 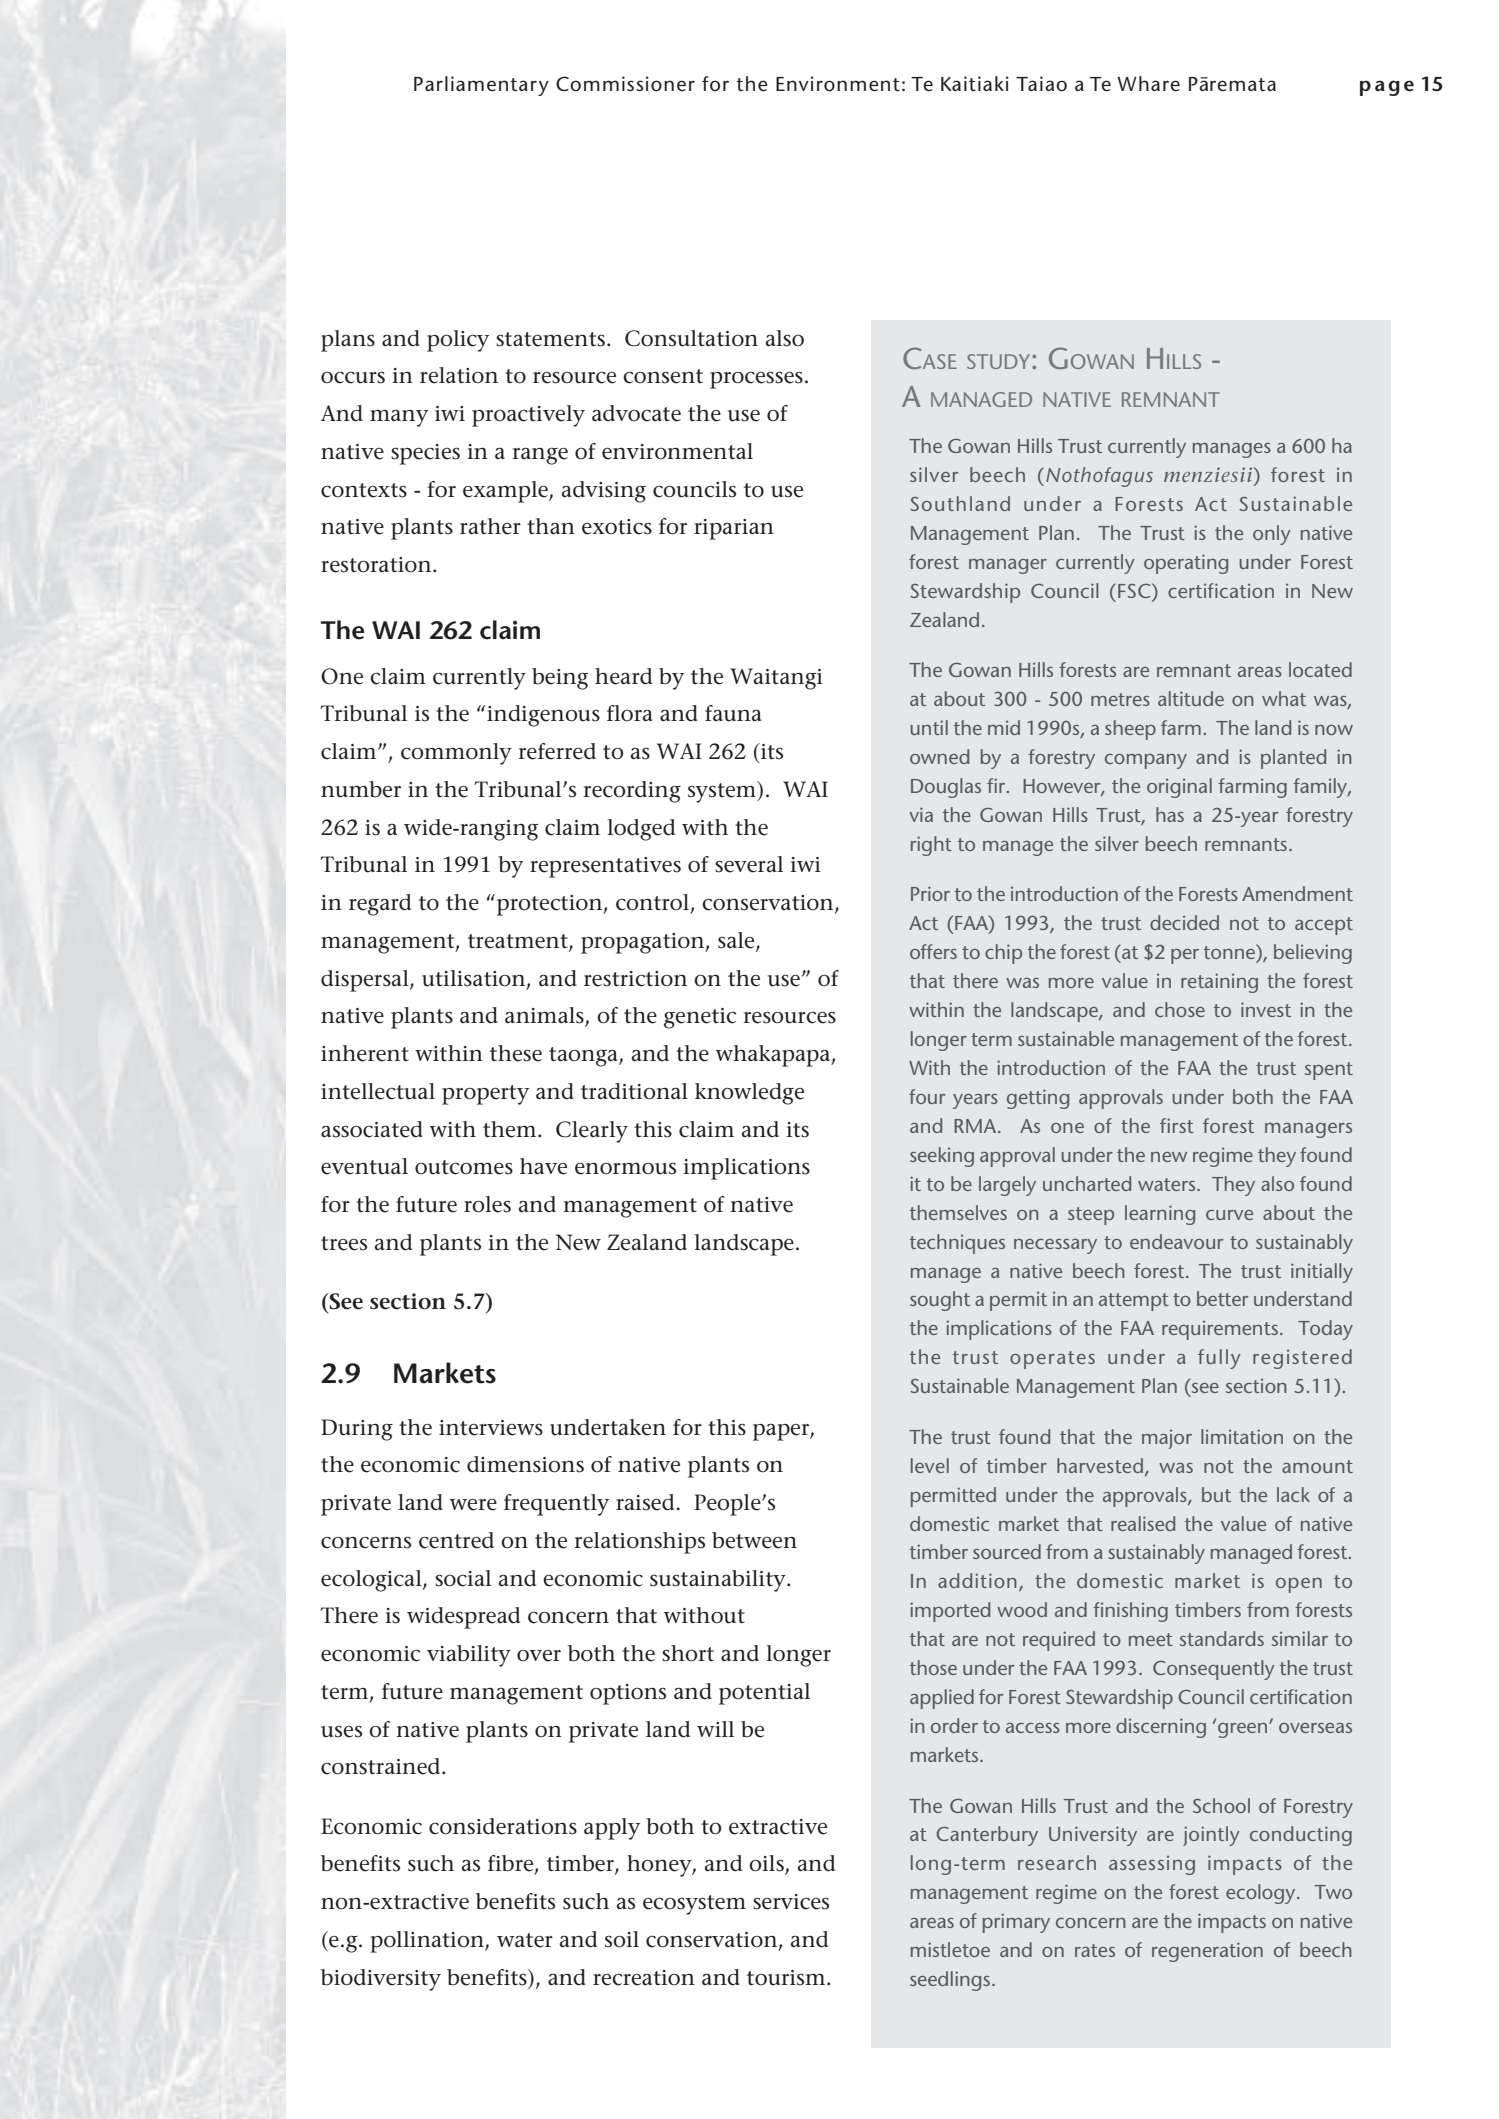 What do you see at coordinates (1099, 477) in the page?
I see `Nothofagus` at bounding box center [1099, 477].
